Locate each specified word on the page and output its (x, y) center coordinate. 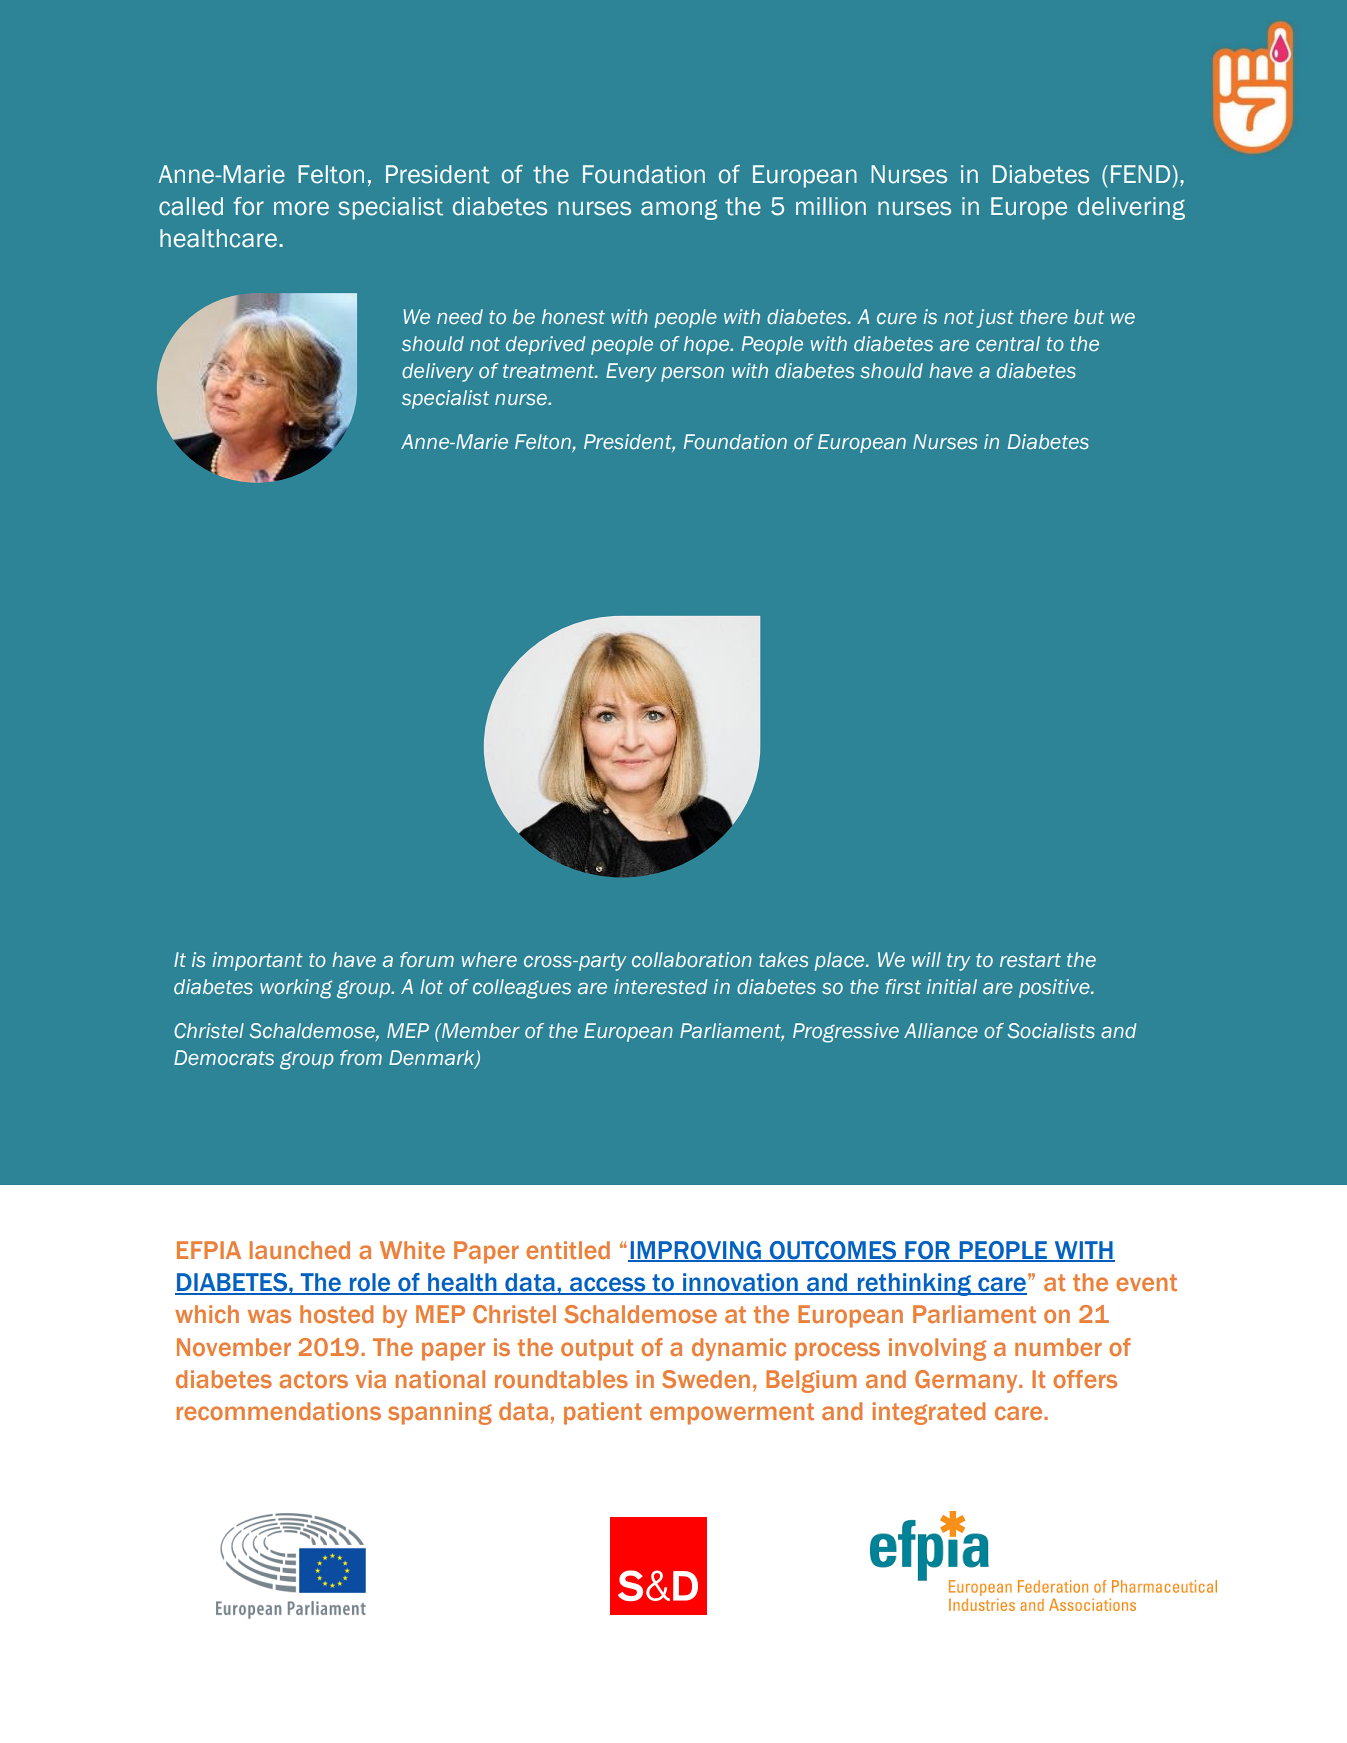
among (679, 210)
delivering (1131, 208)
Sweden (706, 1379)
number (1058, 1347)
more (301, 208)
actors (313, 1379)
